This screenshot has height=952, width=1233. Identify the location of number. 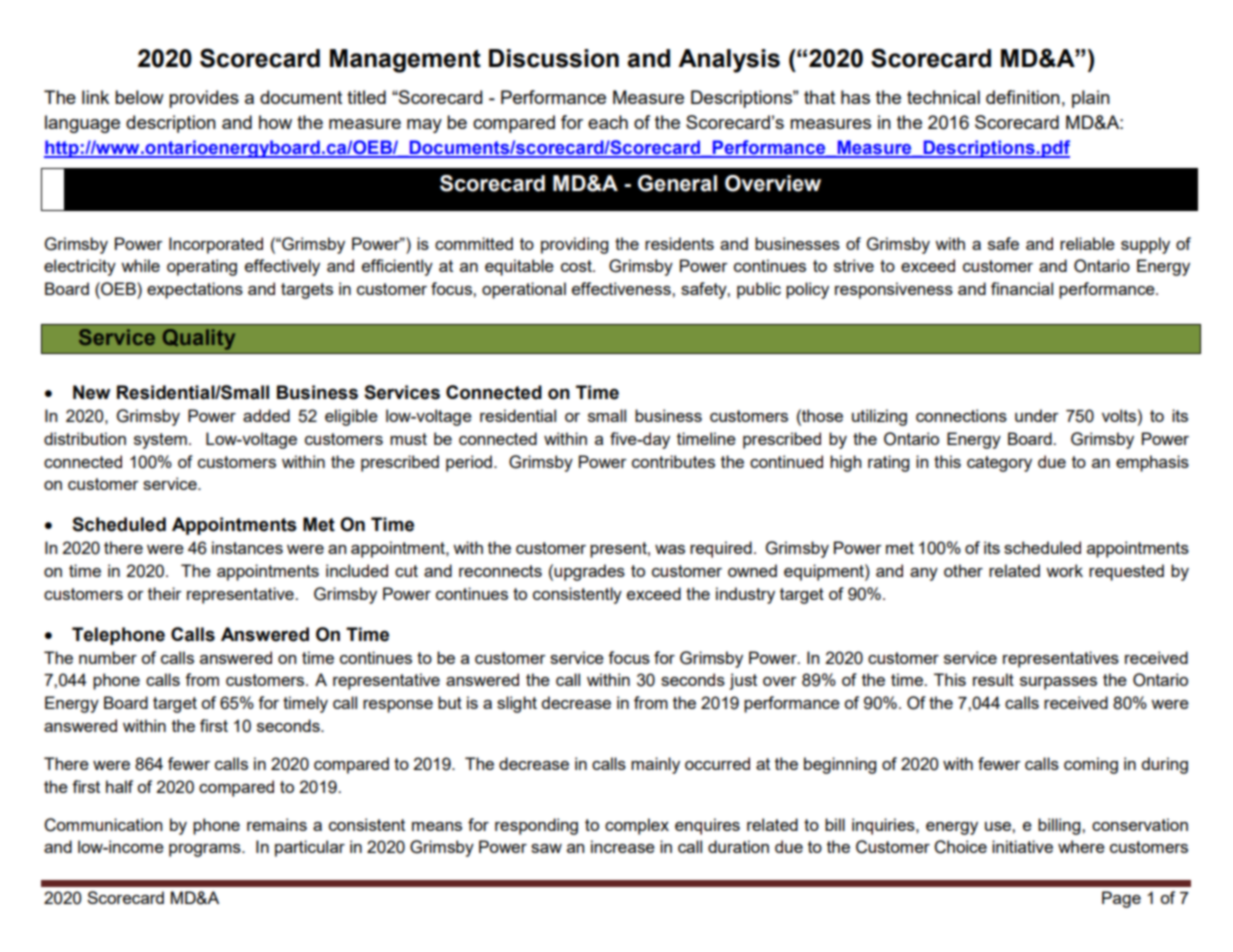
(108, 657).
